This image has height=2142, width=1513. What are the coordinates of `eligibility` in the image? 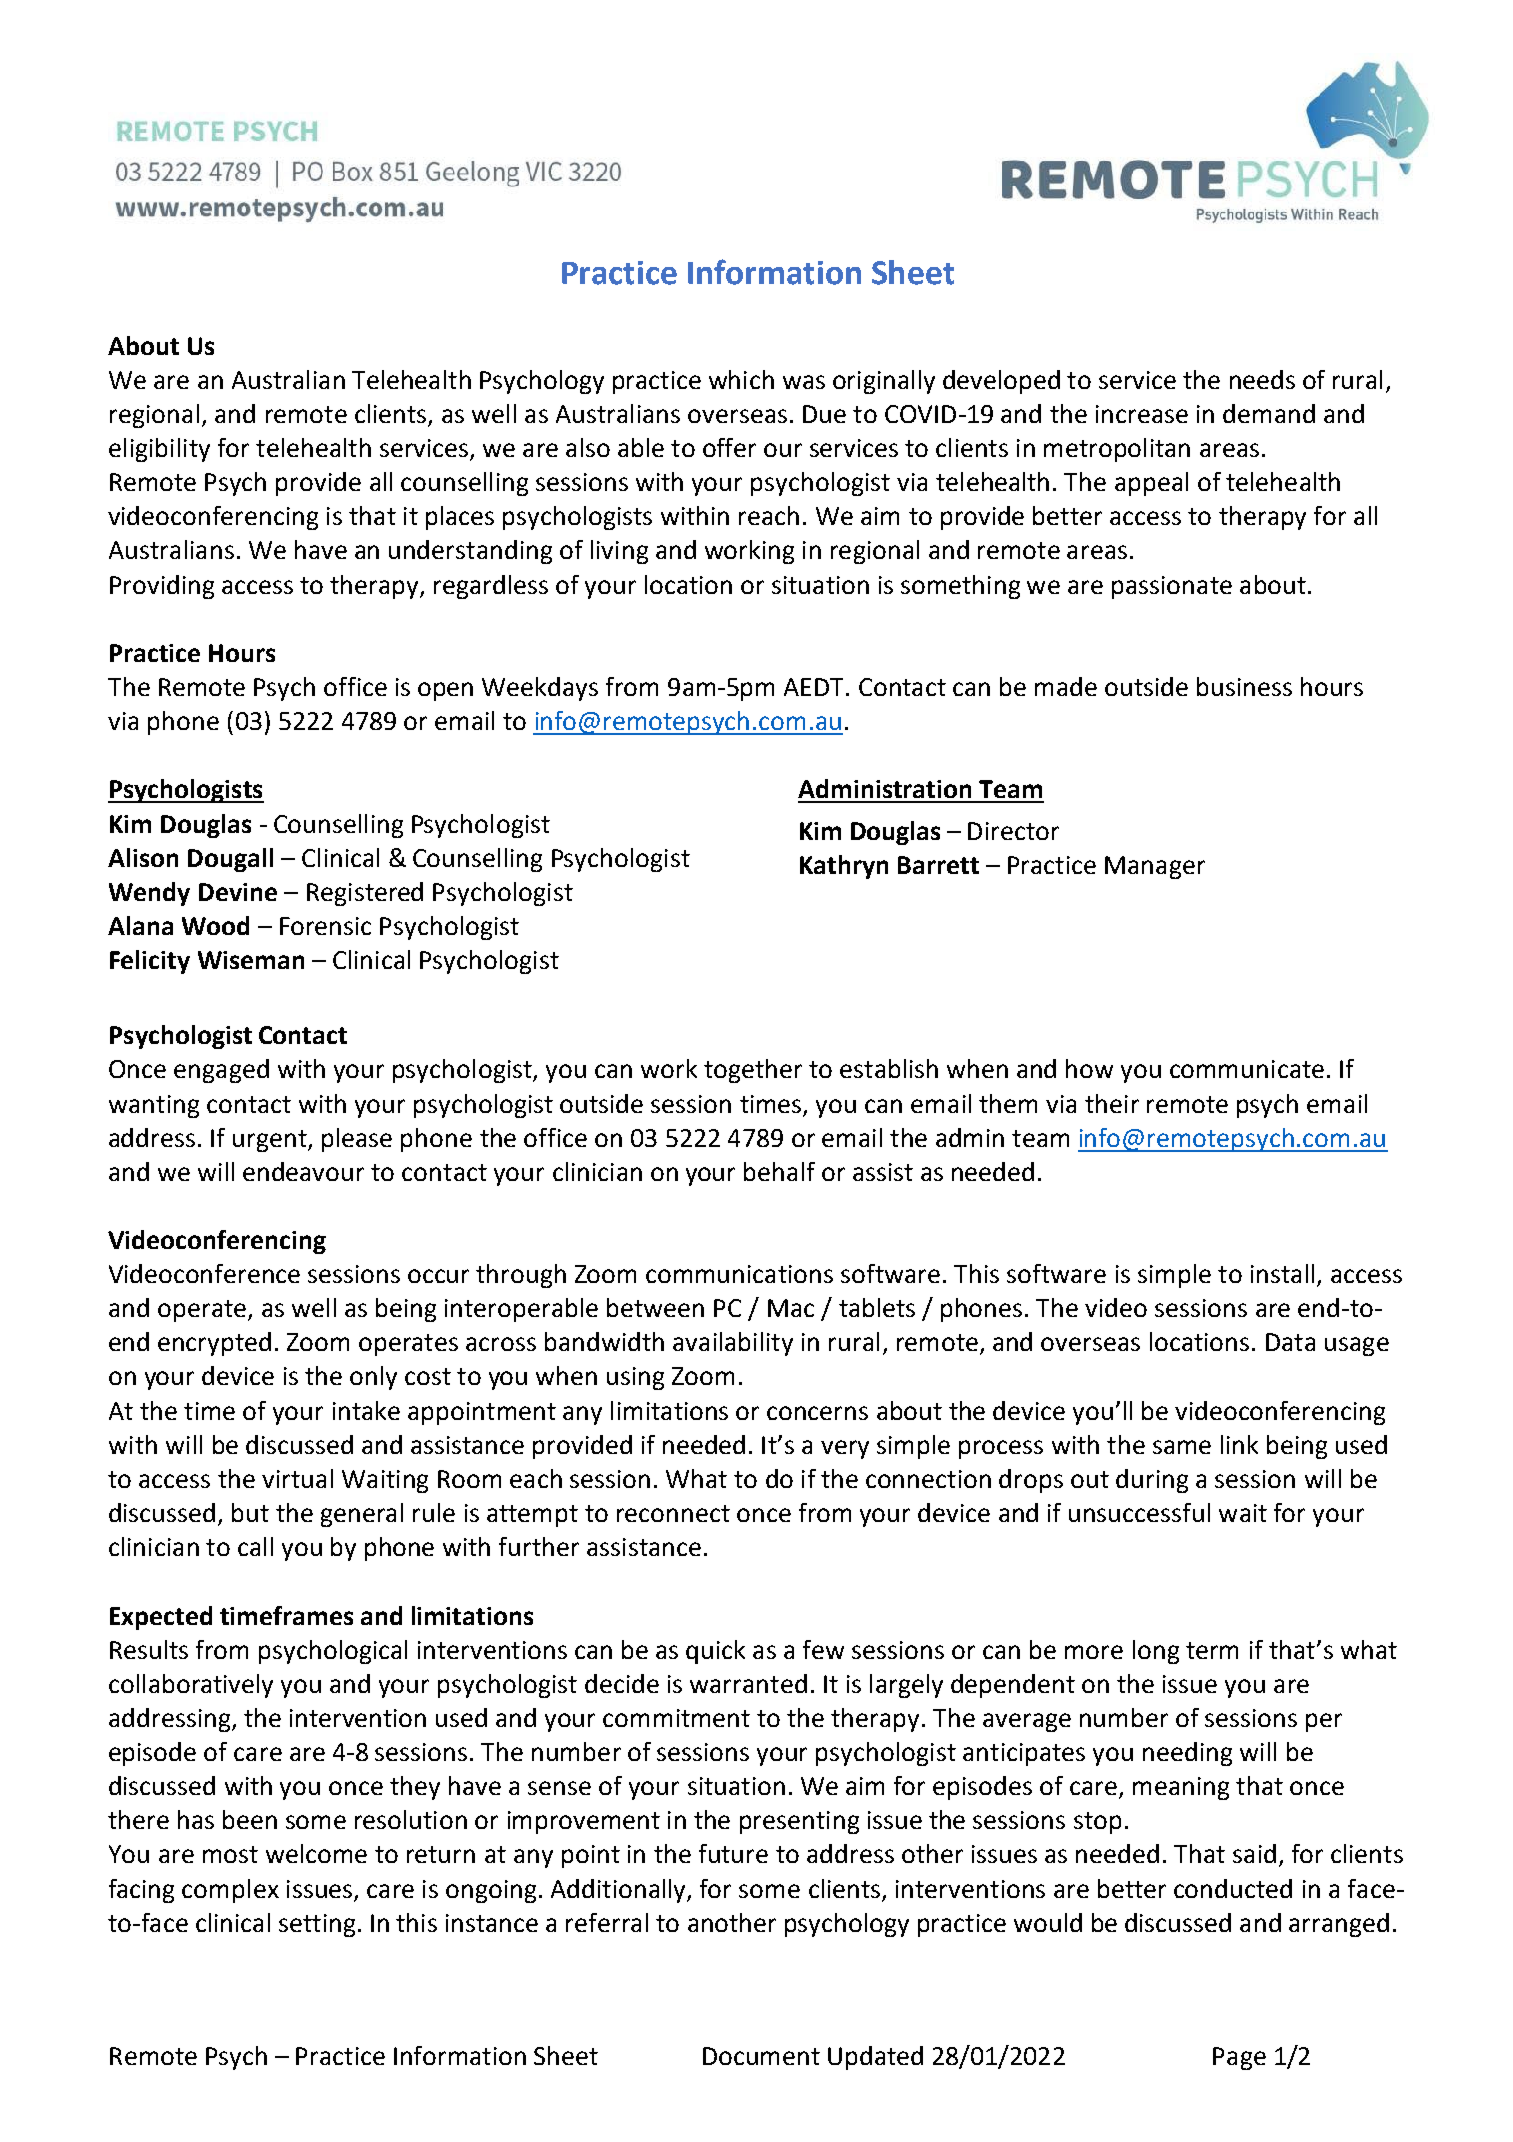 It's located at (159, 450).
